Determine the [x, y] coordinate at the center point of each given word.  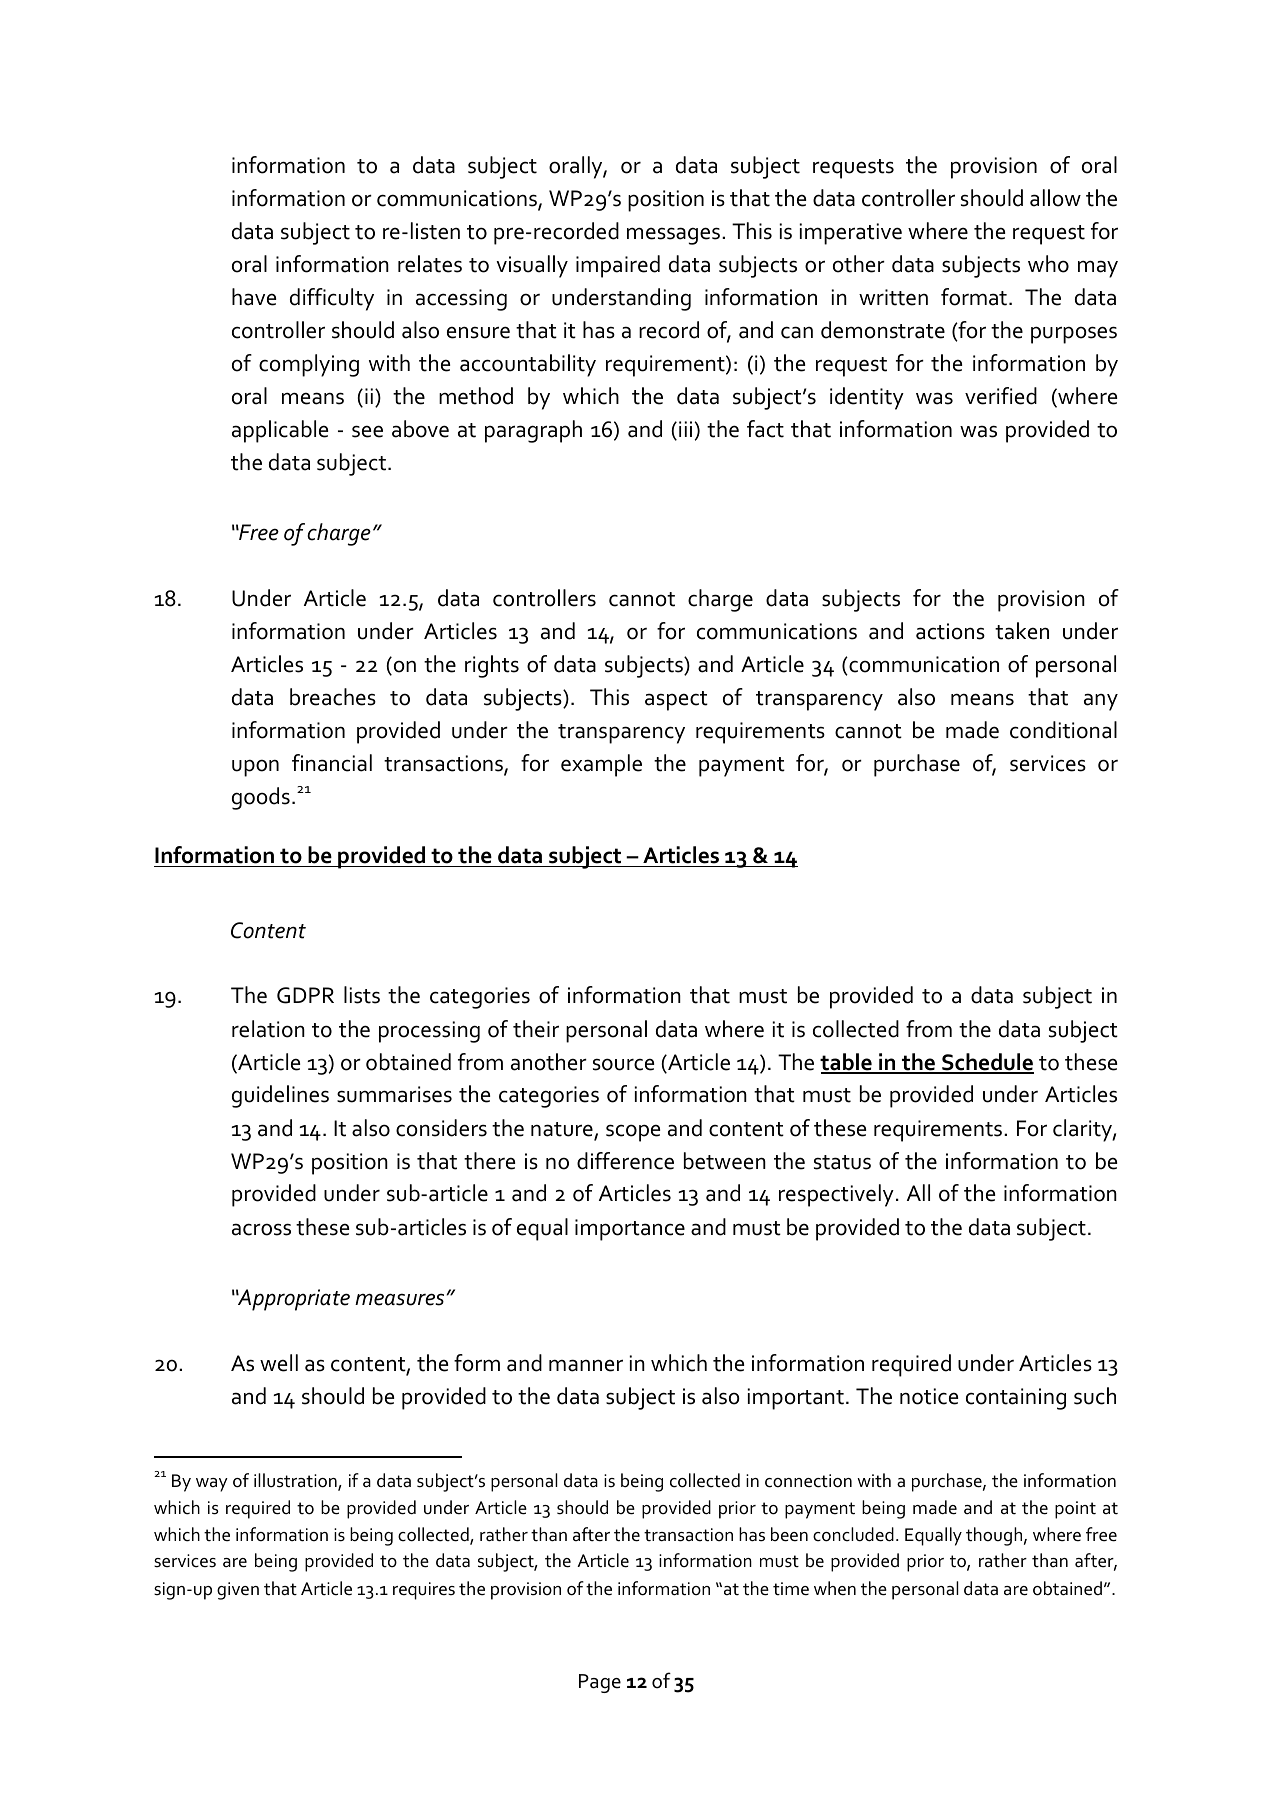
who [1048, 264]
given [238, 1591]
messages [673, 236]
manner [586, 1365]
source [623, 1064]
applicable [280, 431]
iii [685, 429]
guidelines [280, 1096]
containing [1016, 1399]
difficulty [332, 299]
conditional [1063, 730]
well [279, 1363]
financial [332, 763]
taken [1022, 631]
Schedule [987, 1063]
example [601, 765]
